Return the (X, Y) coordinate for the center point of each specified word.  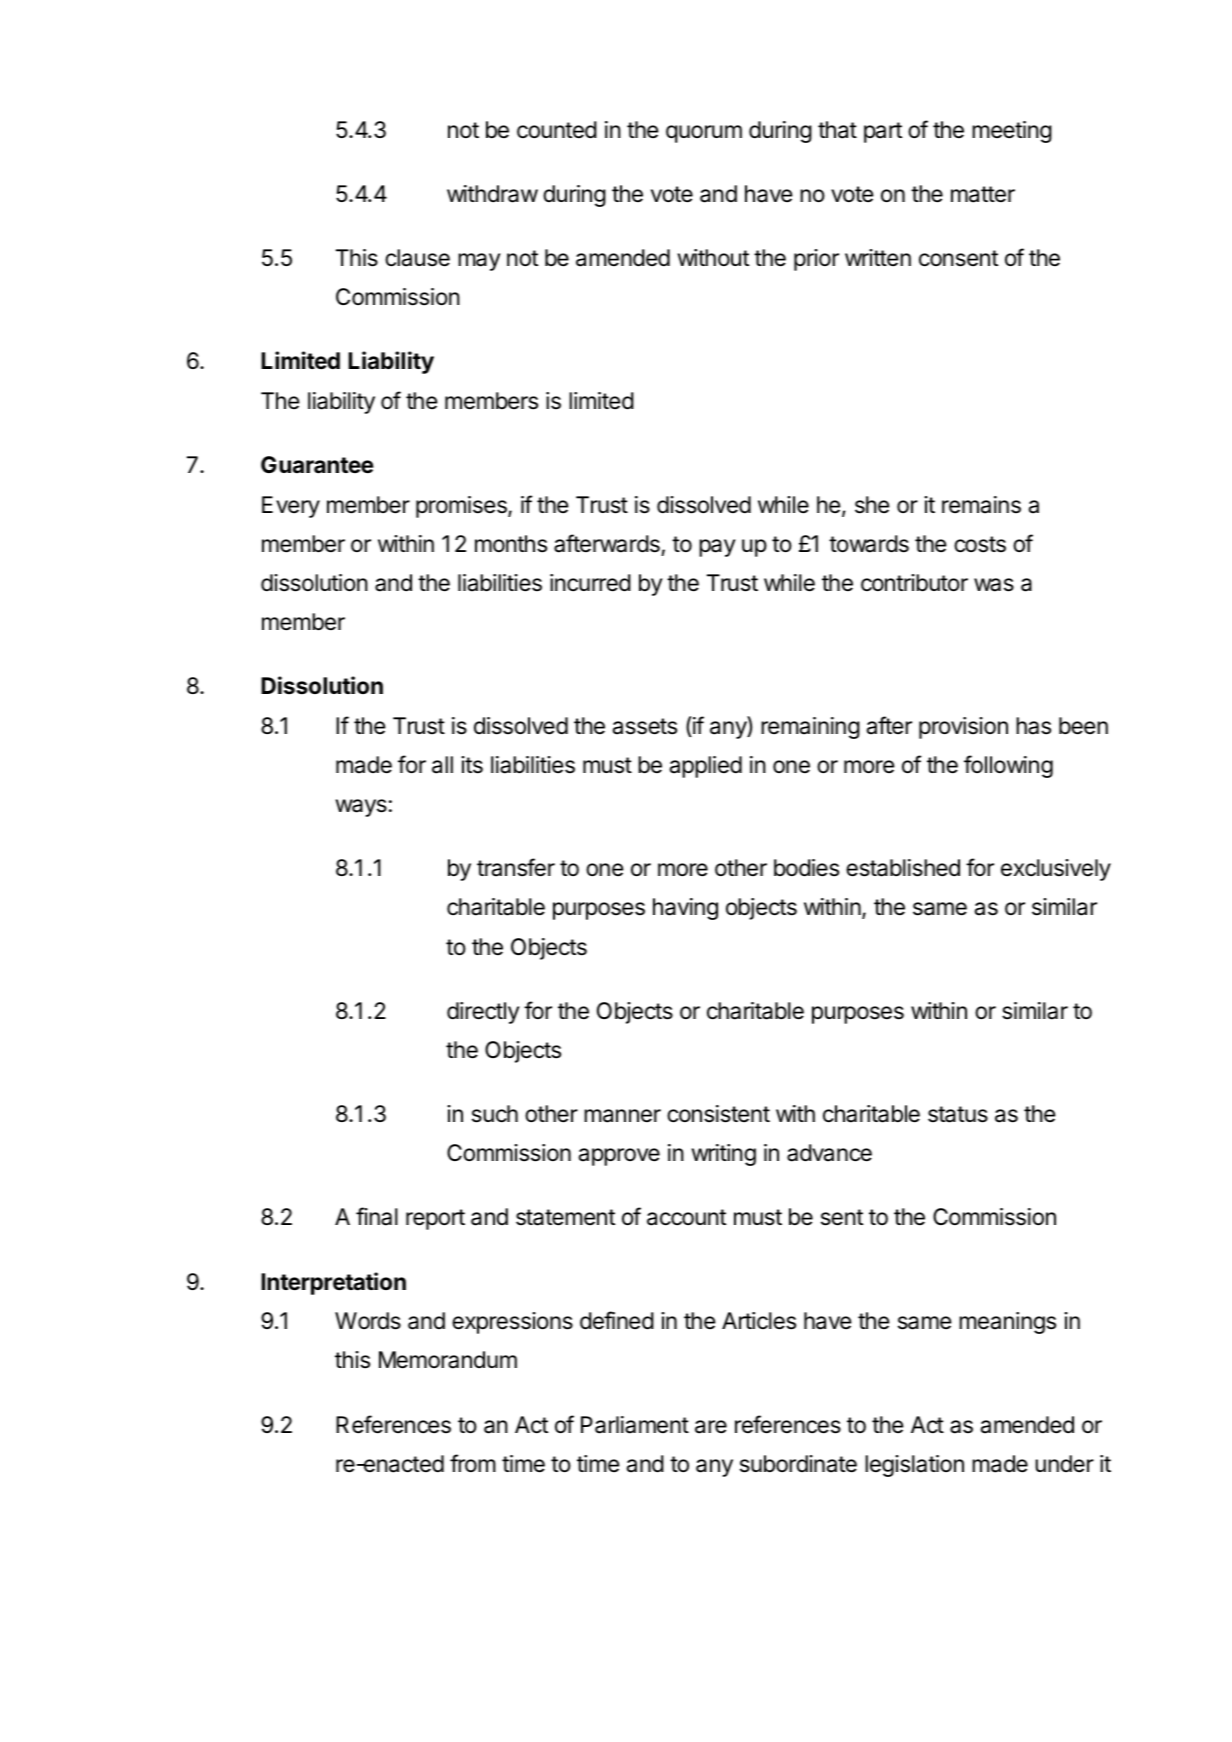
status (958, 1114)
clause (417, 258)
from (473, 1463)
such (495, 1114)
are (711, 1427)
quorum (704, 134)
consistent (718, 1114)
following (1008, 766)
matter (983, 194)
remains (981, 505)
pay (717, 548)
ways (361, 808)
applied (706, 767)
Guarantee (317, 465)
